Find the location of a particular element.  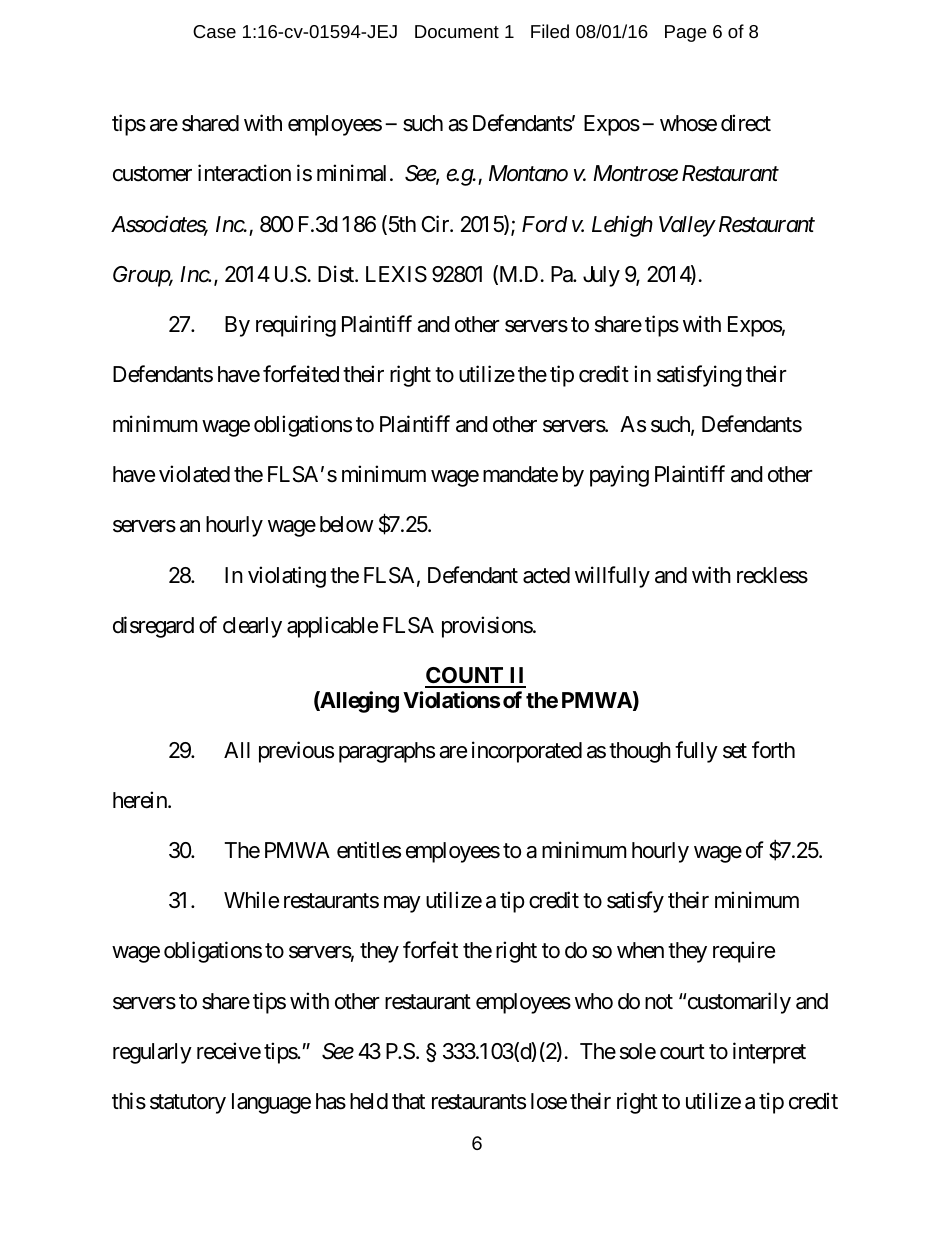

LEXIS is located at coordinates (396, 274).
